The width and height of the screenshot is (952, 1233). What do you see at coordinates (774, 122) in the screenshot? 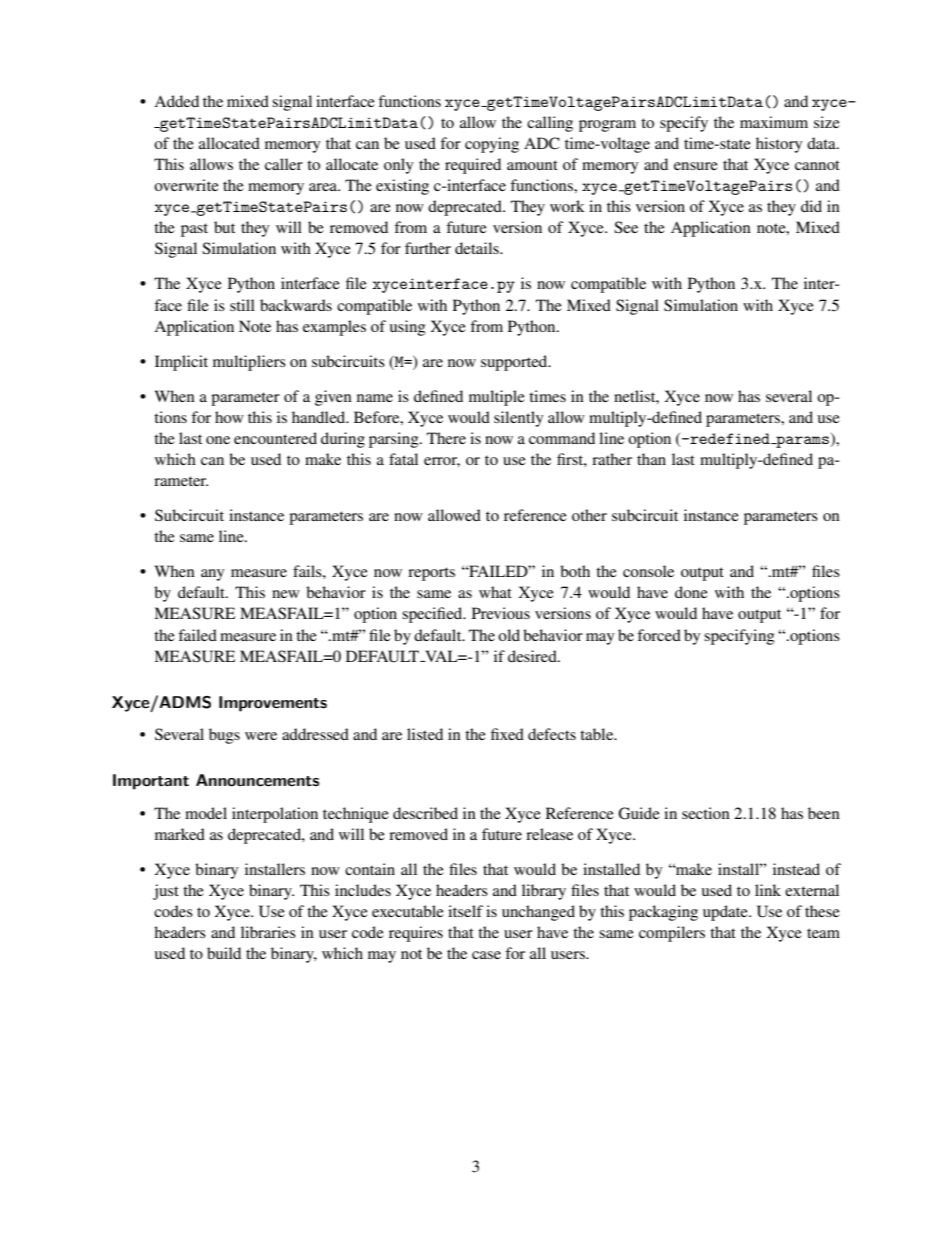
I see `maximum` at bounding box center [774, 122].
